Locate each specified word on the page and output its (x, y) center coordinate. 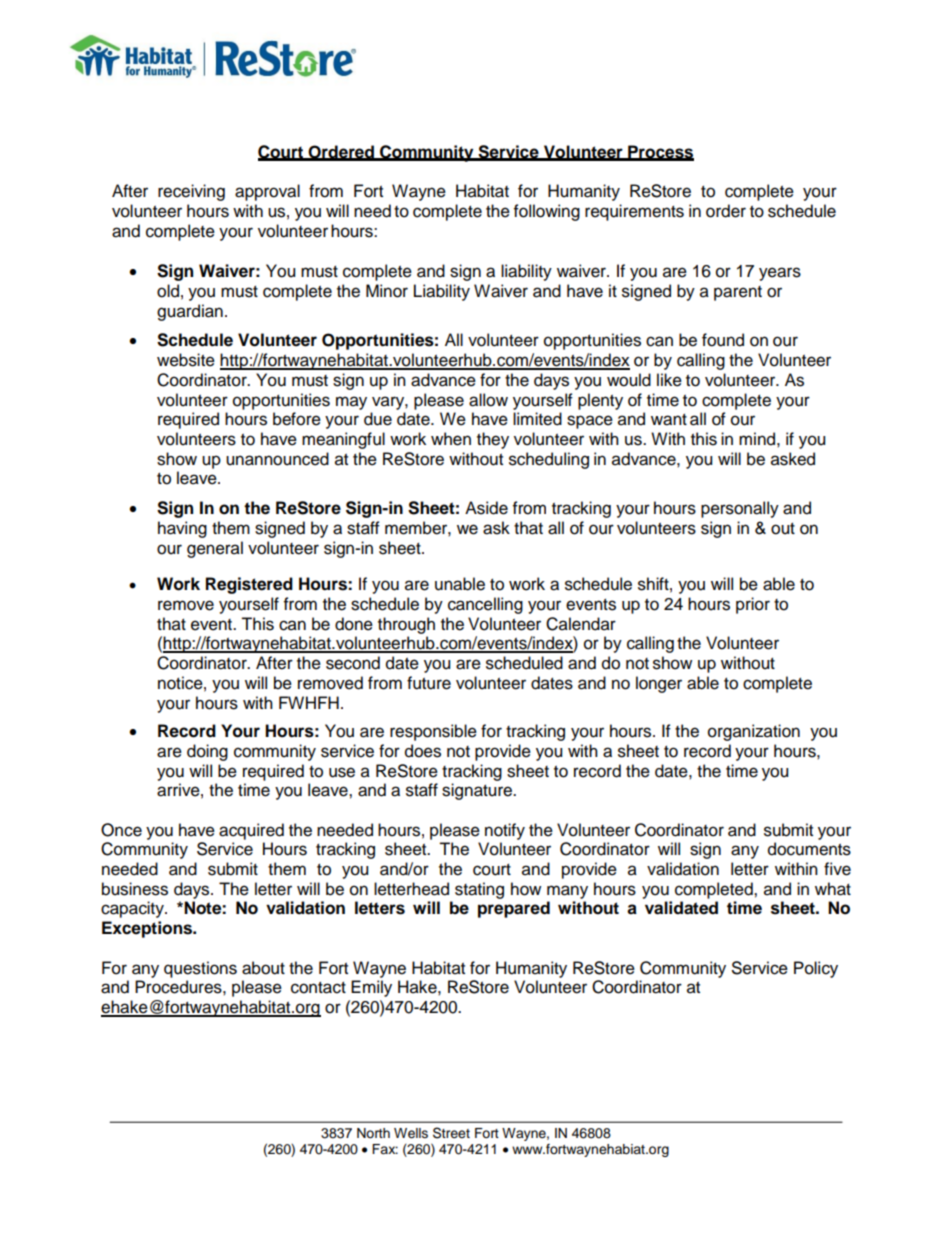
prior (753, 605)
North (373, 1133)
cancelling (485, 605)
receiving (191, 192)
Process (660, 152)
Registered (249, 585)
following (547, 212)
